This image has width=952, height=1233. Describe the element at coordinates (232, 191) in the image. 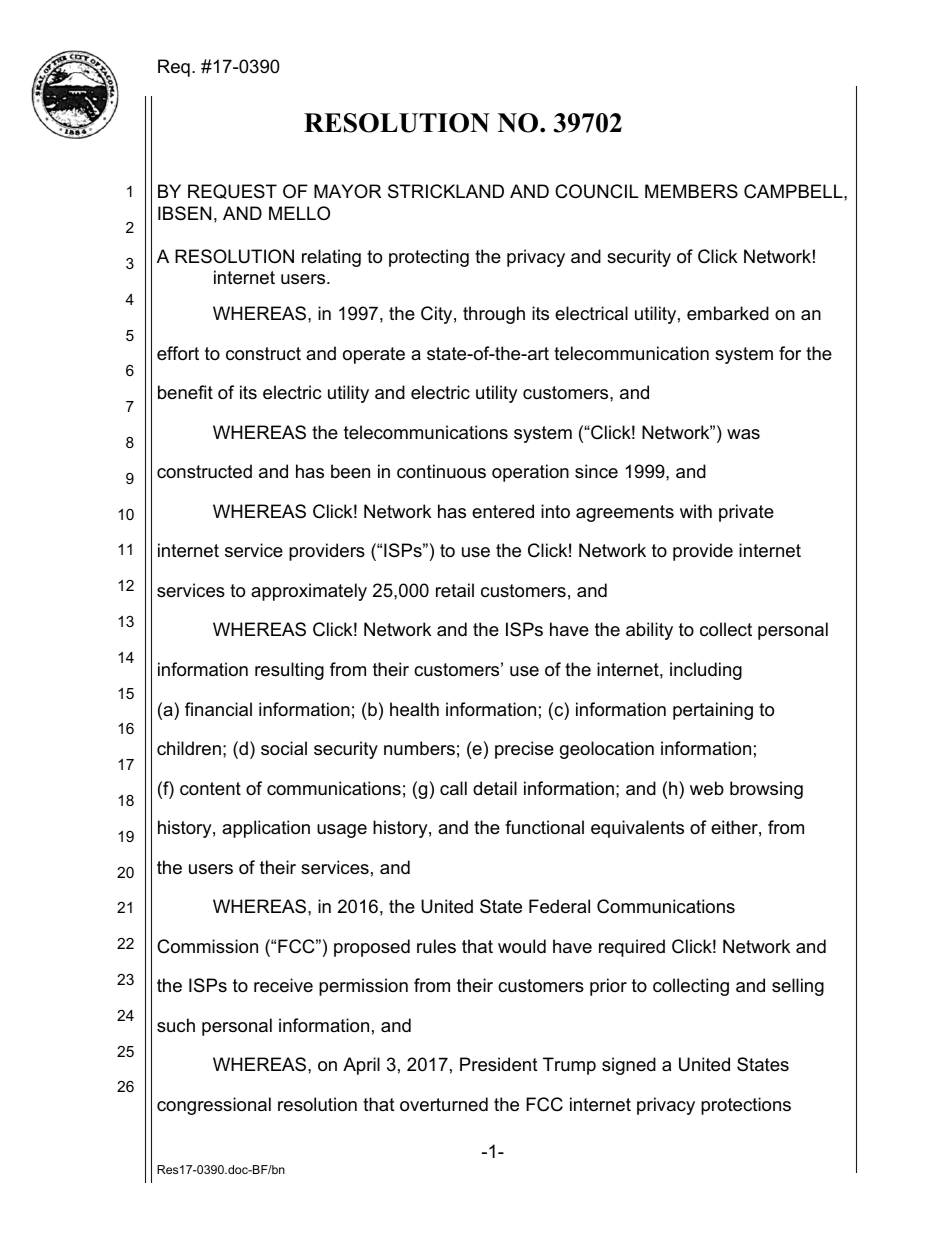

I see `REQUEST` at that location.
